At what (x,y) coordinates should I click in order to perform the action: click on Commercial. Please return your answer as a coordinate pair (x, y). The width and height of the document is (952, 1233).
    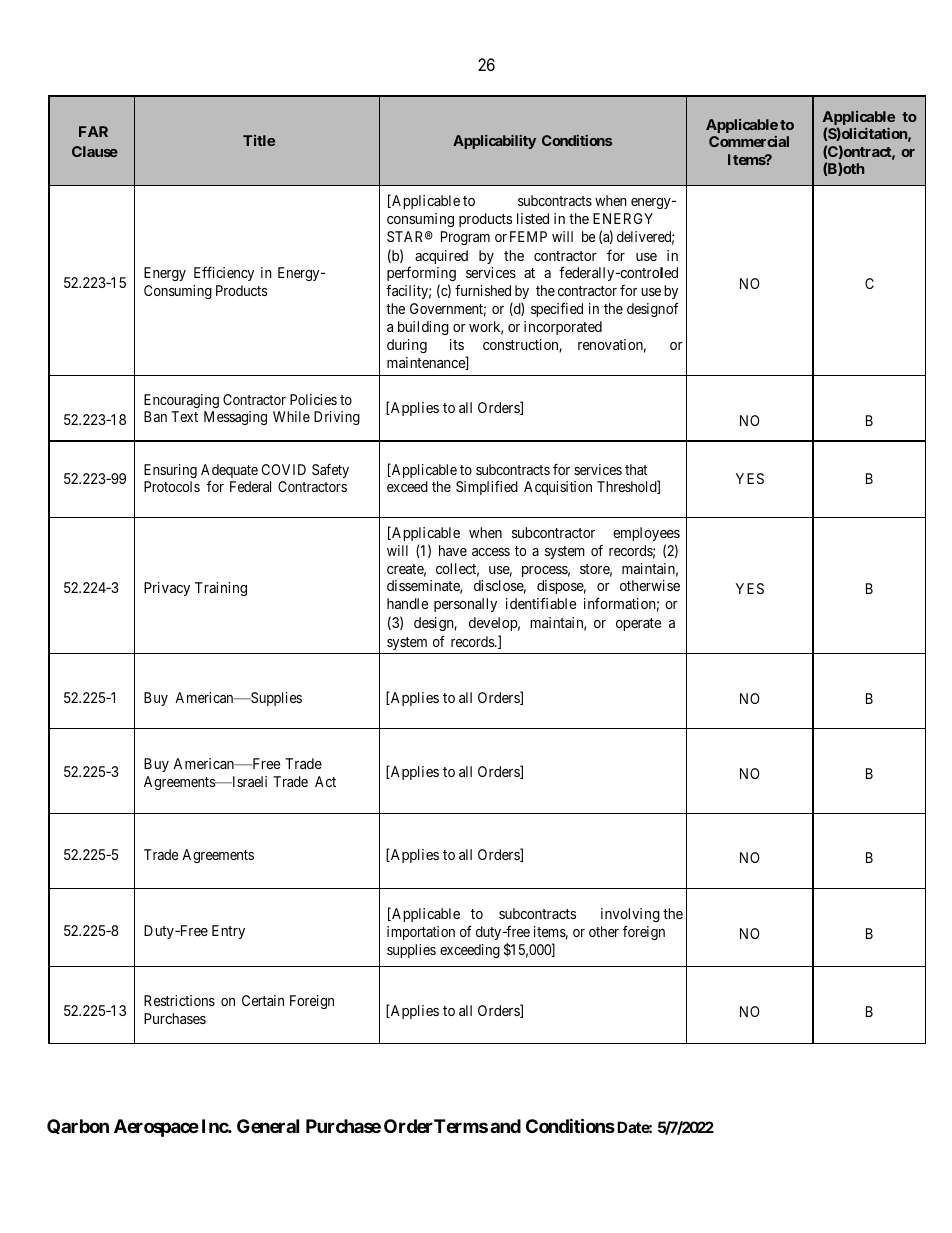
    Looking at the image, I should click on (749, 141).
